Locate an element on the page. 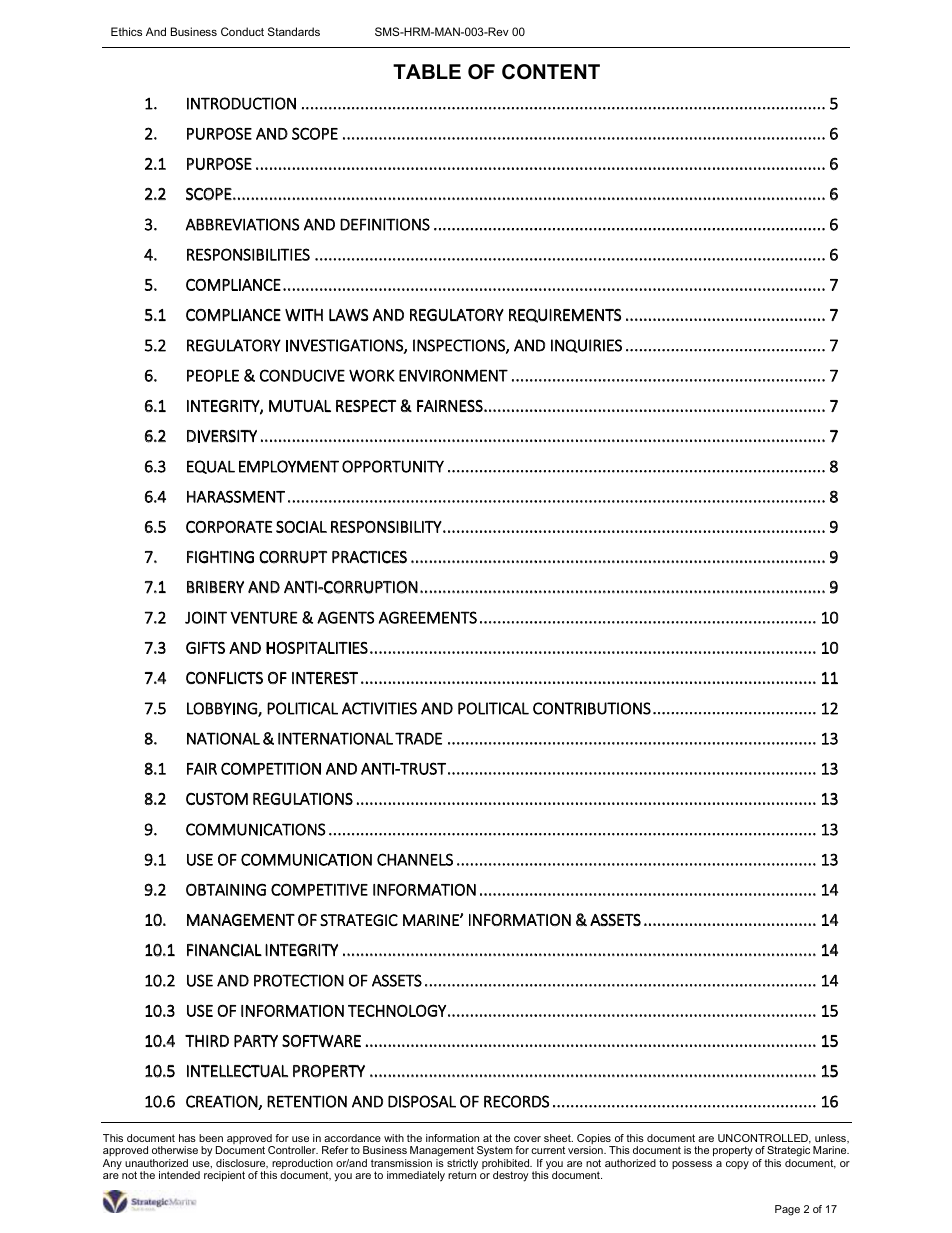 This page has width=952, height=1233. Conduct is located at coordinates (242, 31).
